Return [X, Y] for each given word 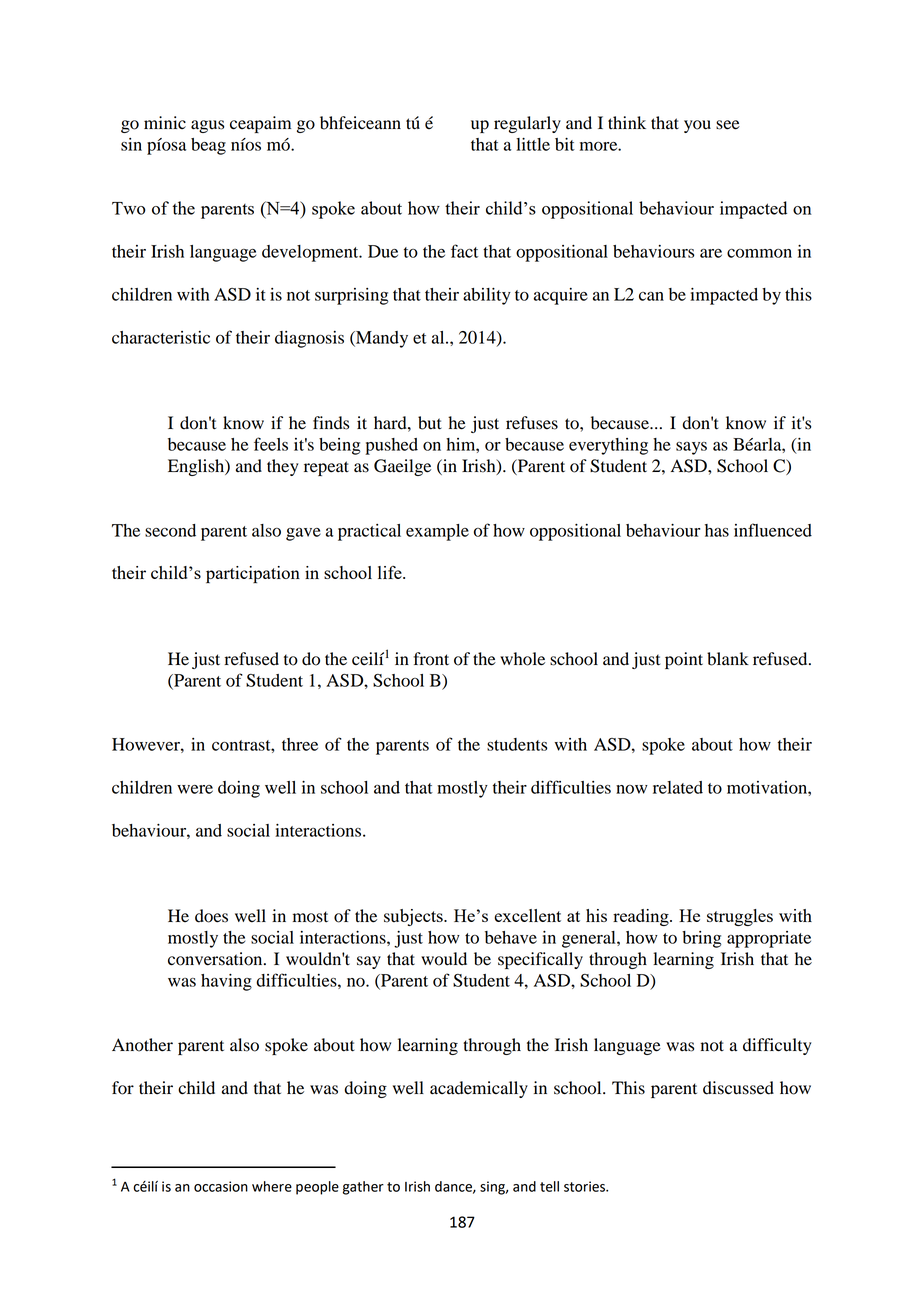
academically [479, 1089]
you [697, 126]
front [431, 659]
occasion [221, 1186]
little [533, 144]
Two [128, 208]
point [684, 660]
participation [253, 574]
